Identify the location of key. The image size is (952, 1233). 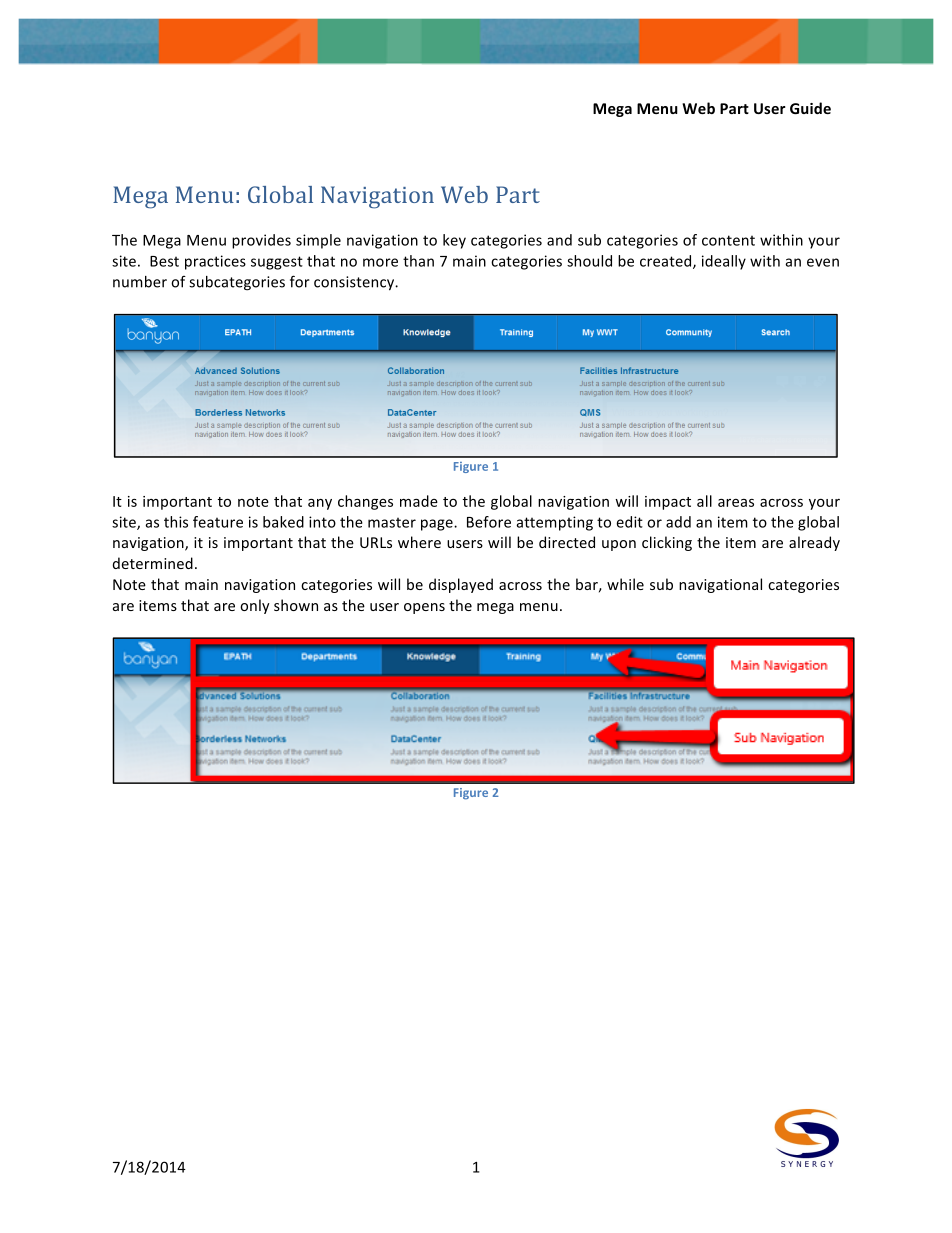
(454, 241).
